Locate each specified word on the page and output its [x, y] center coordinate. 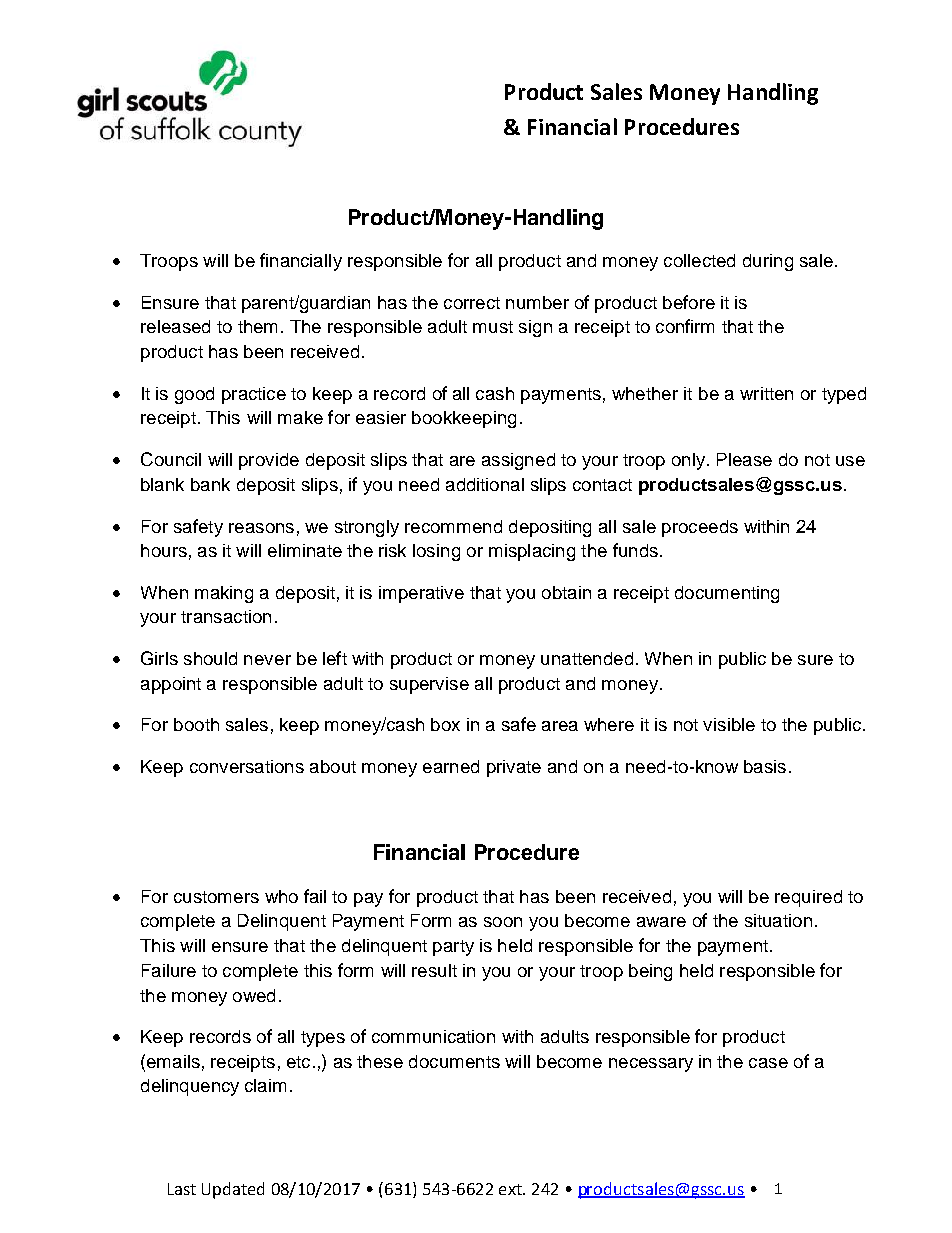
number [537, 302]
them [257, 326]
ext [511, 1189]
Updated [233, 1190]
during [768, 262]
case [768, 1063]
